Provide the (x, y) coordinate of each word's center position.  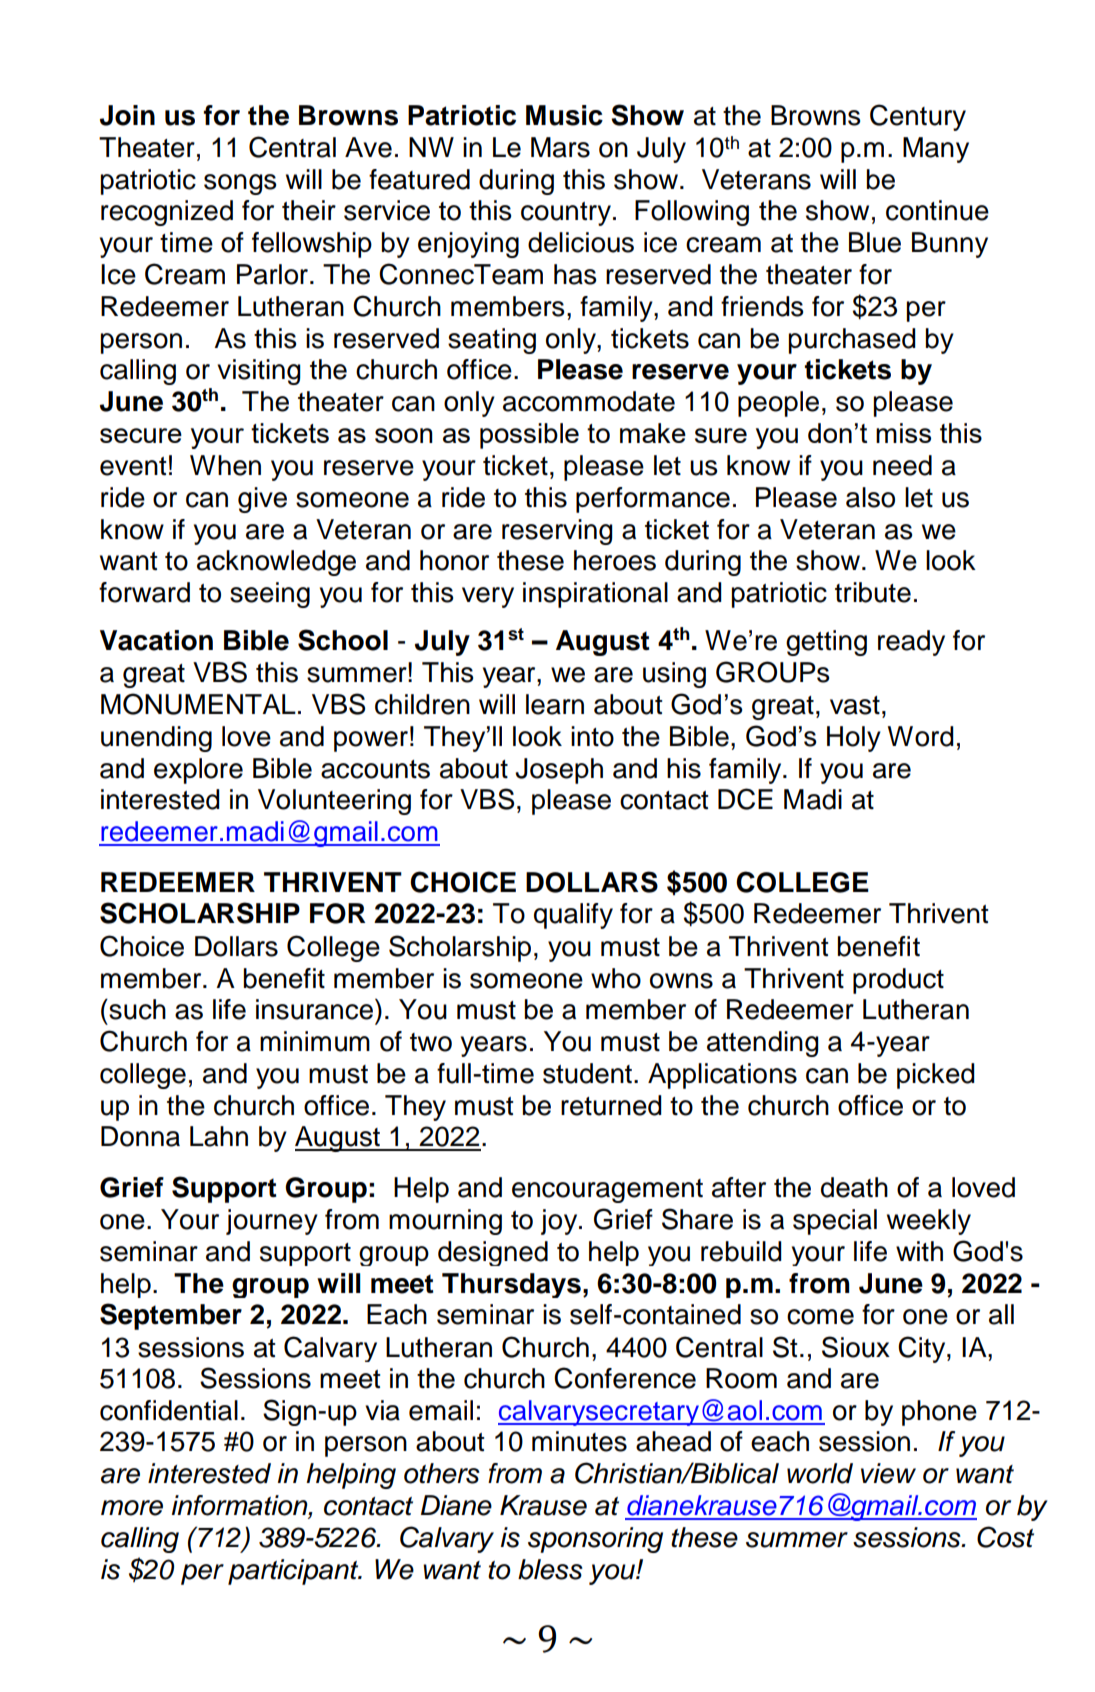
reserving (557, 532)
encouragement (607, 1191)
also (870, 497)
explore (198, 771)
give (262, 500)
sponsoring (595, 1540)
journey (272, 1222)
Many (936, 150)
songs (240, 184)
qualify (573, 916)
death (854, 1187)
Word (921, 736)
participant (294, 1572)
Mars (560, 147)
